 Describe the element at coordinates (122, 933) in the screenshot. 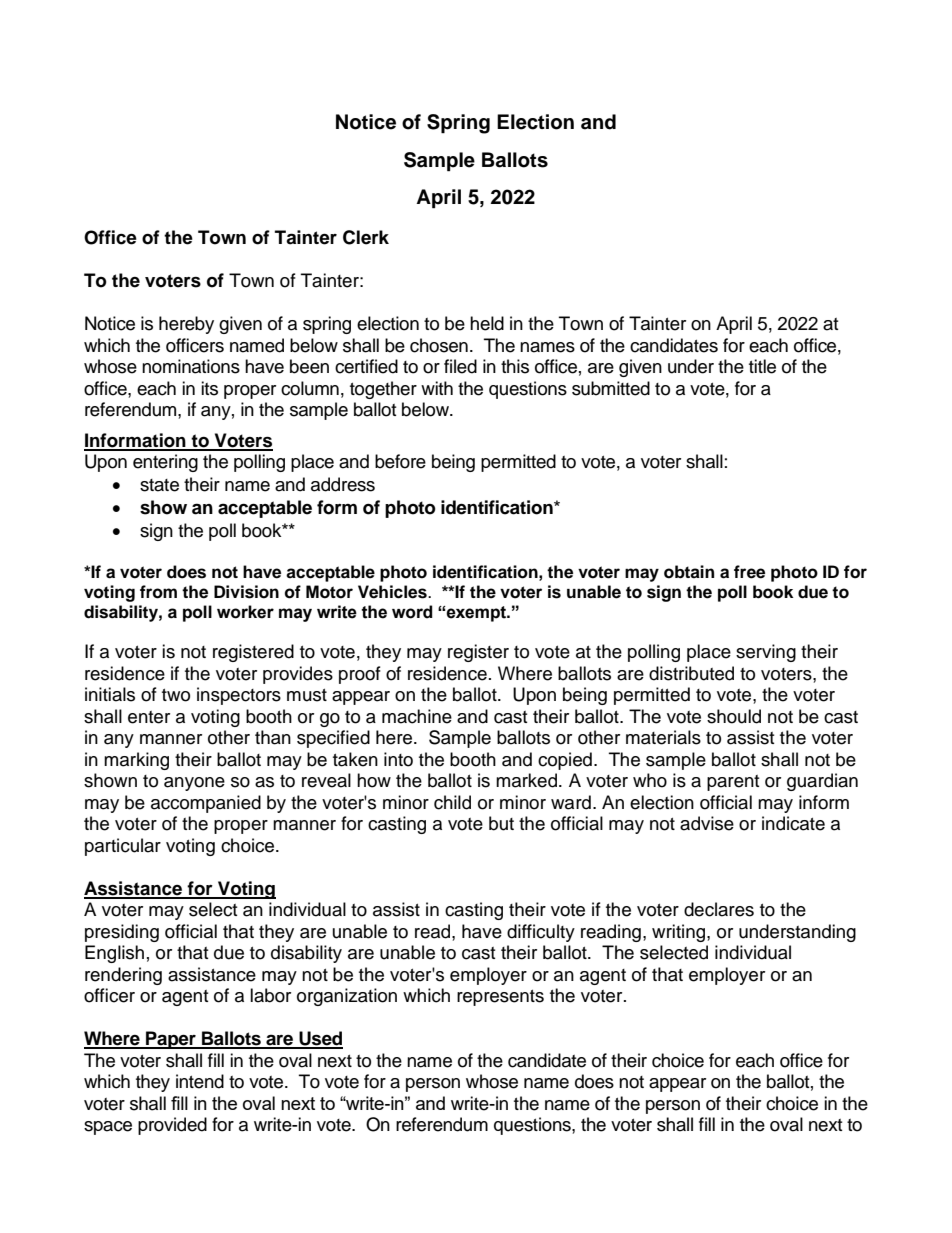

I see `presiding` at that location.
